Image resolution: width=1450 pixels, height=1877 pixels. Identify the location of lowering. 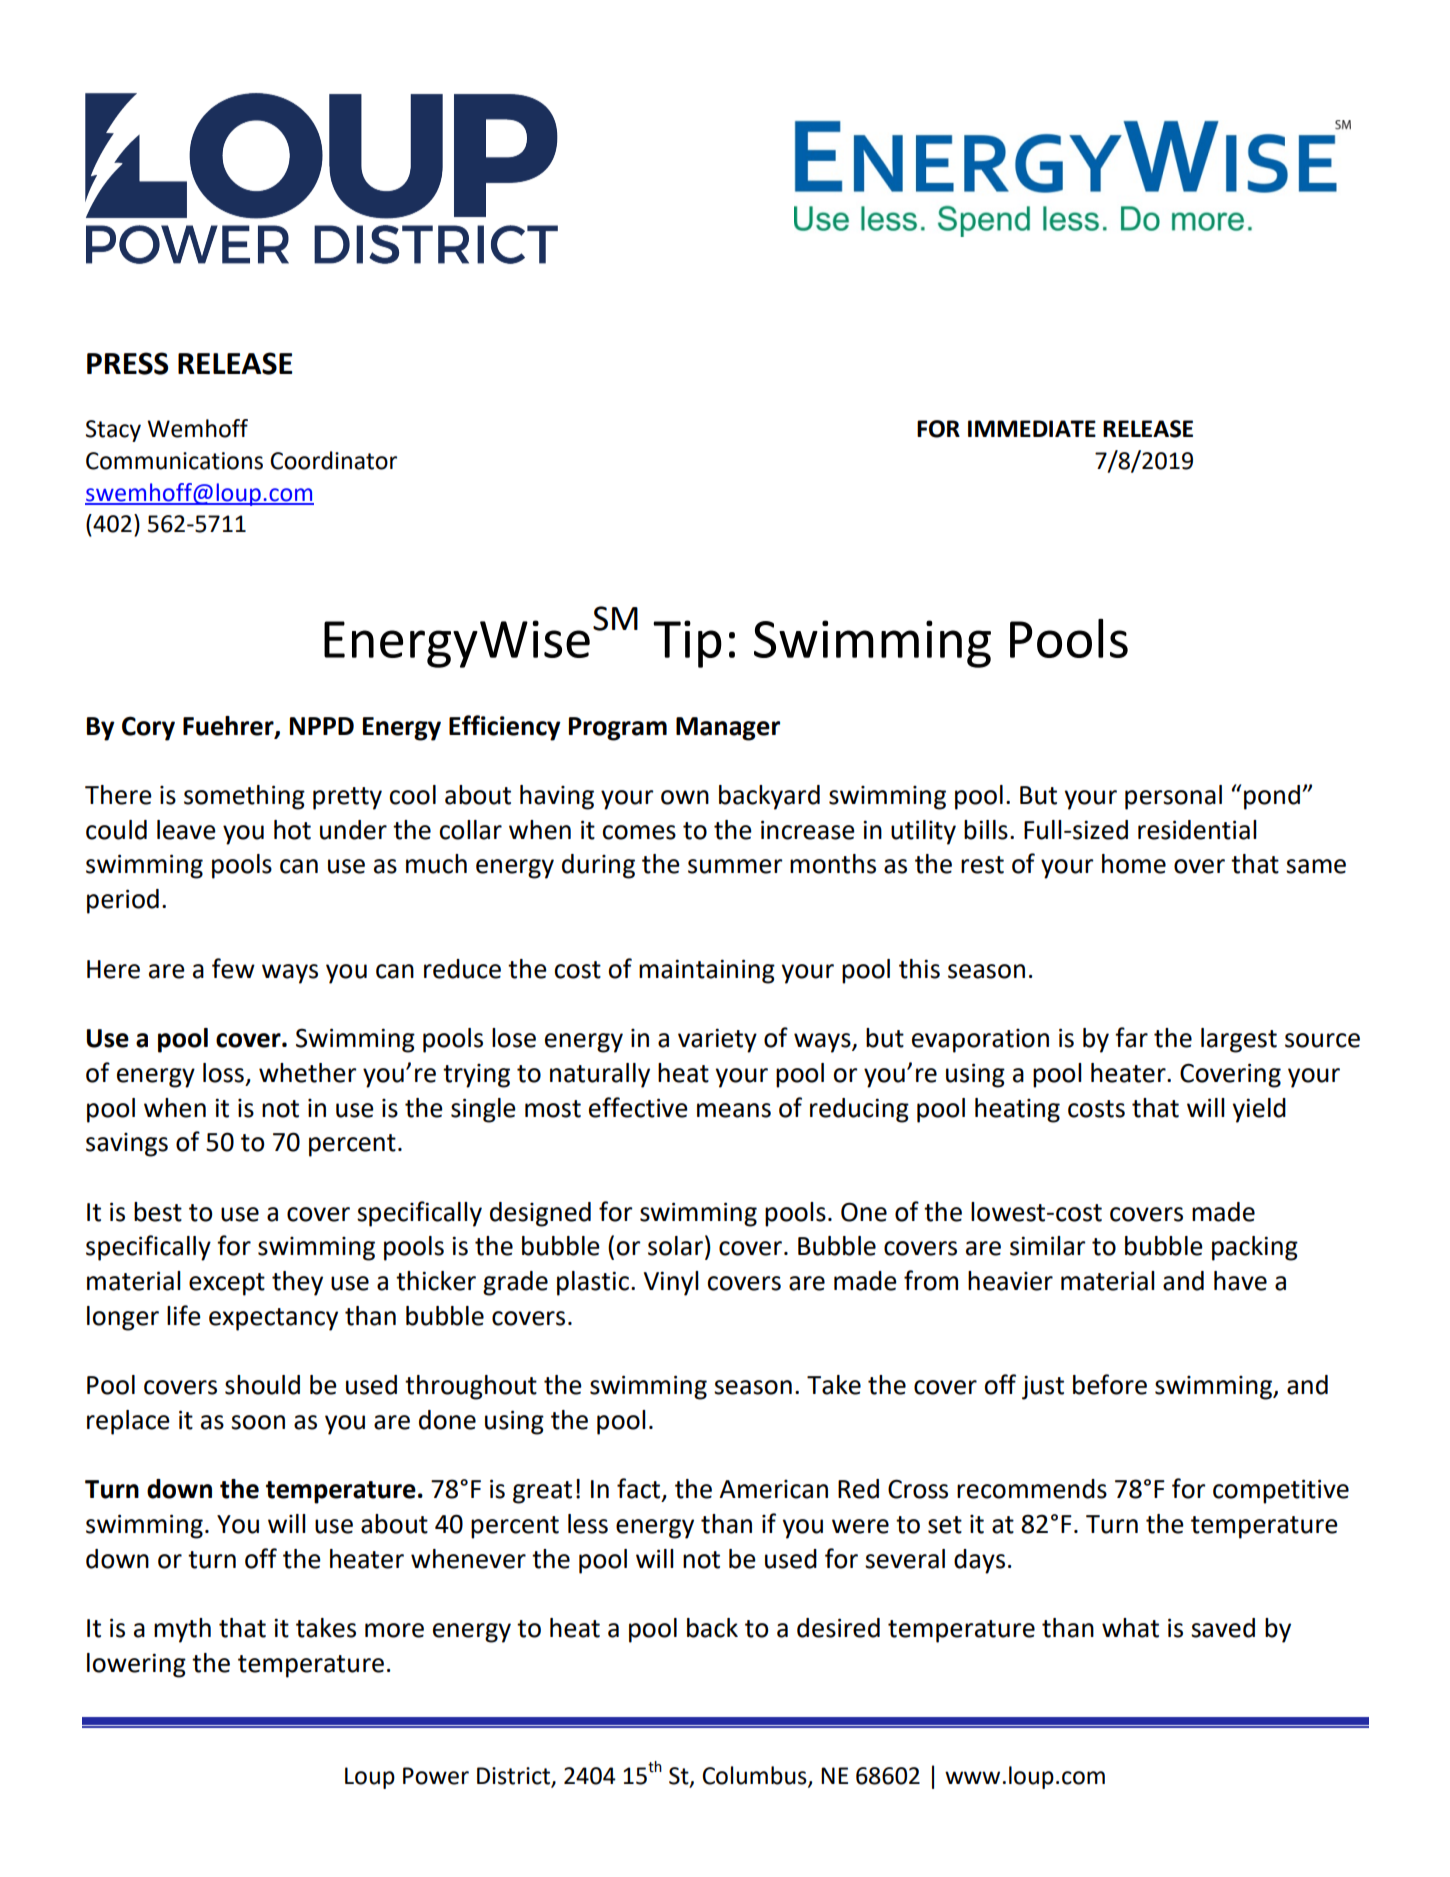
(136, 1665).
